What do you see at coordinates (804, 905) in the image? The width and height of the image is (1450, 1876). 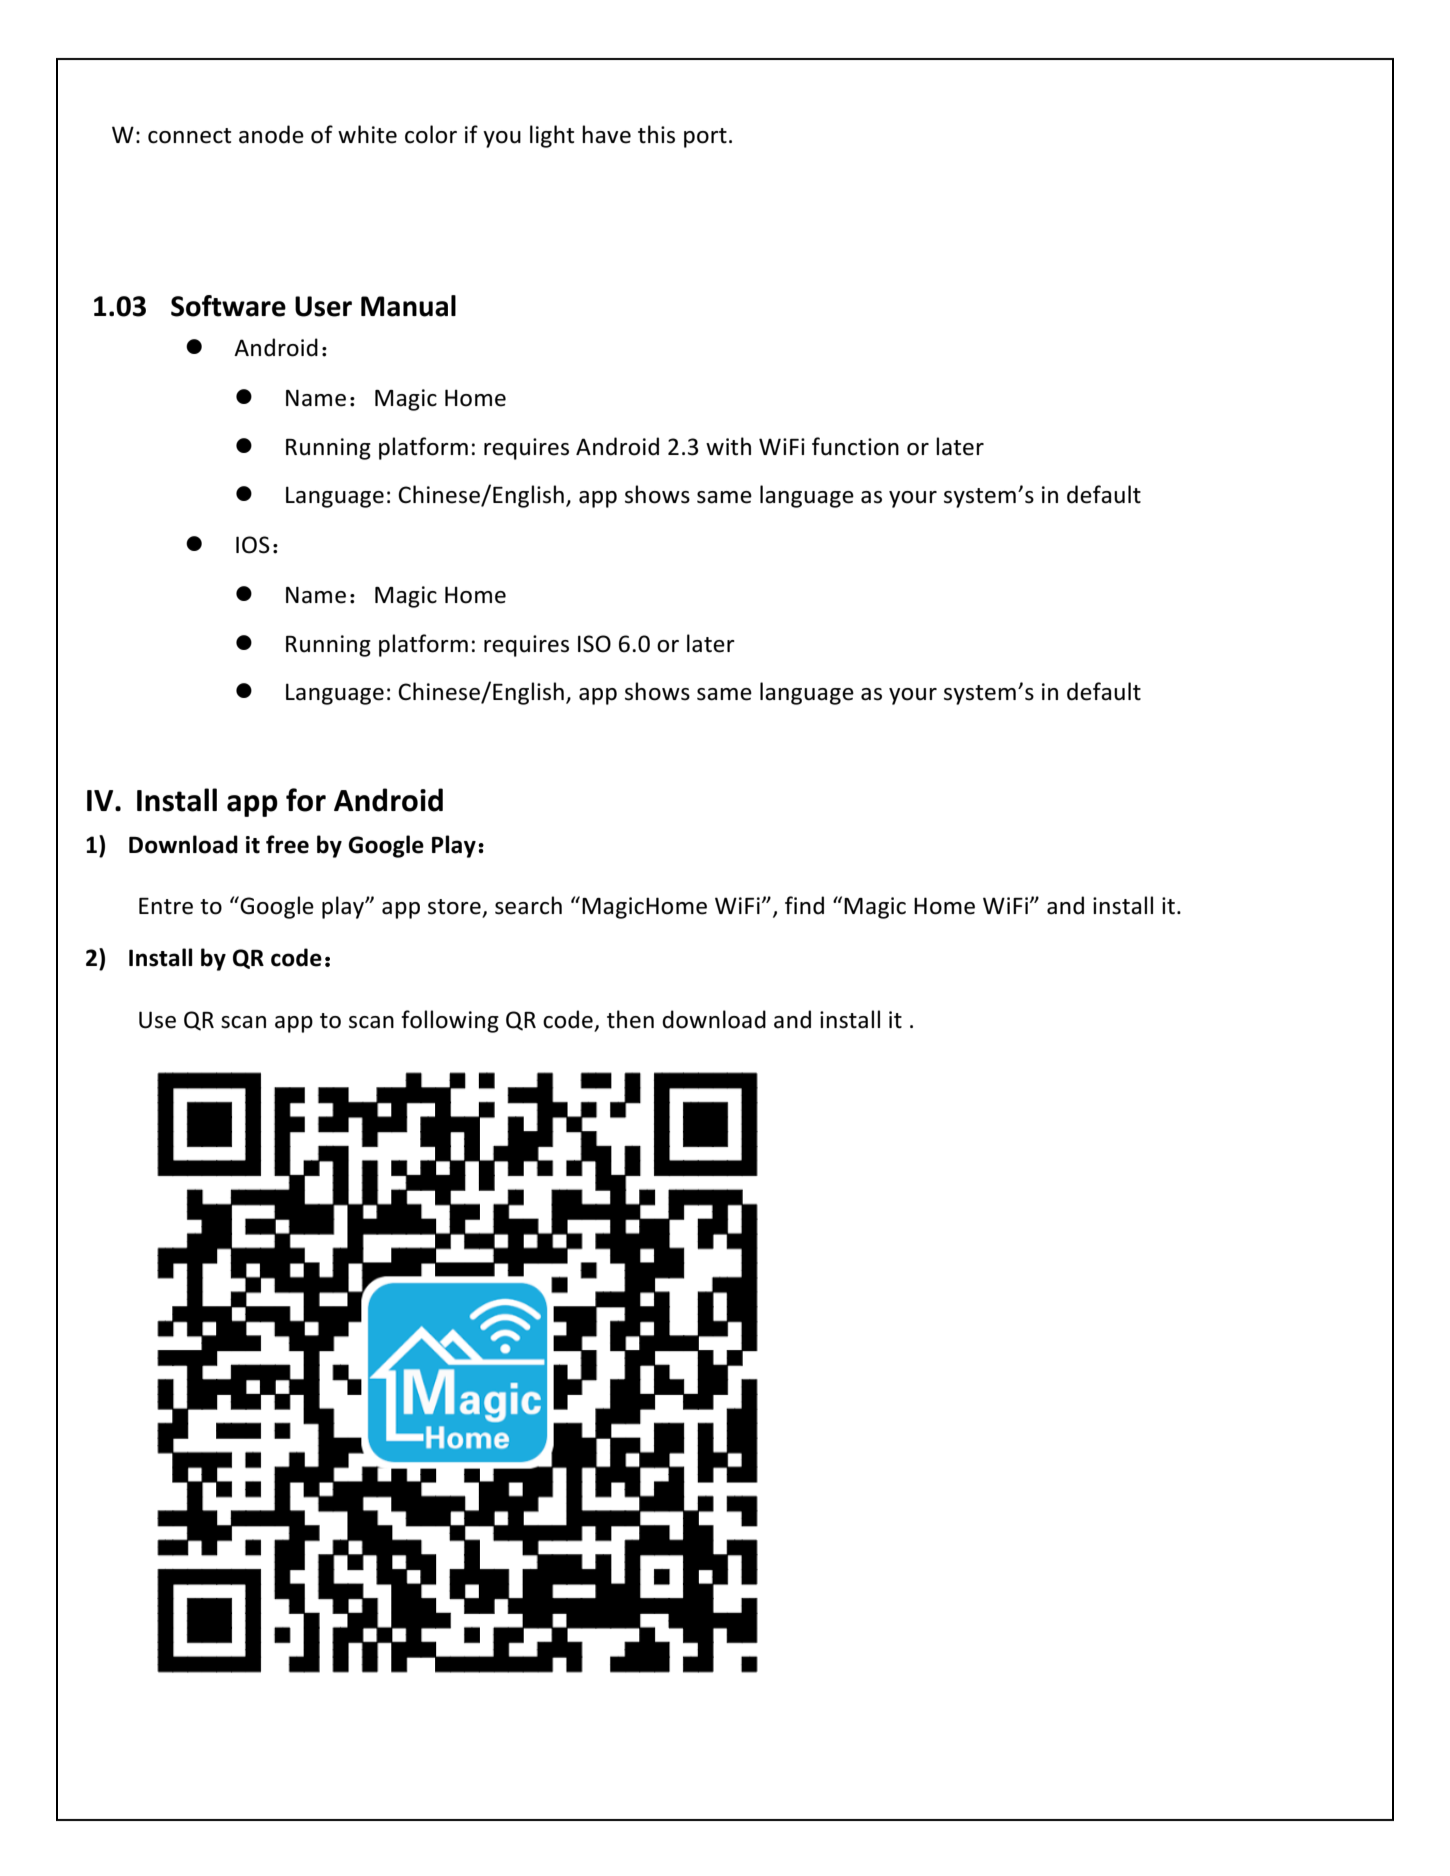 I see `find` at bounding box center [804, 905].
